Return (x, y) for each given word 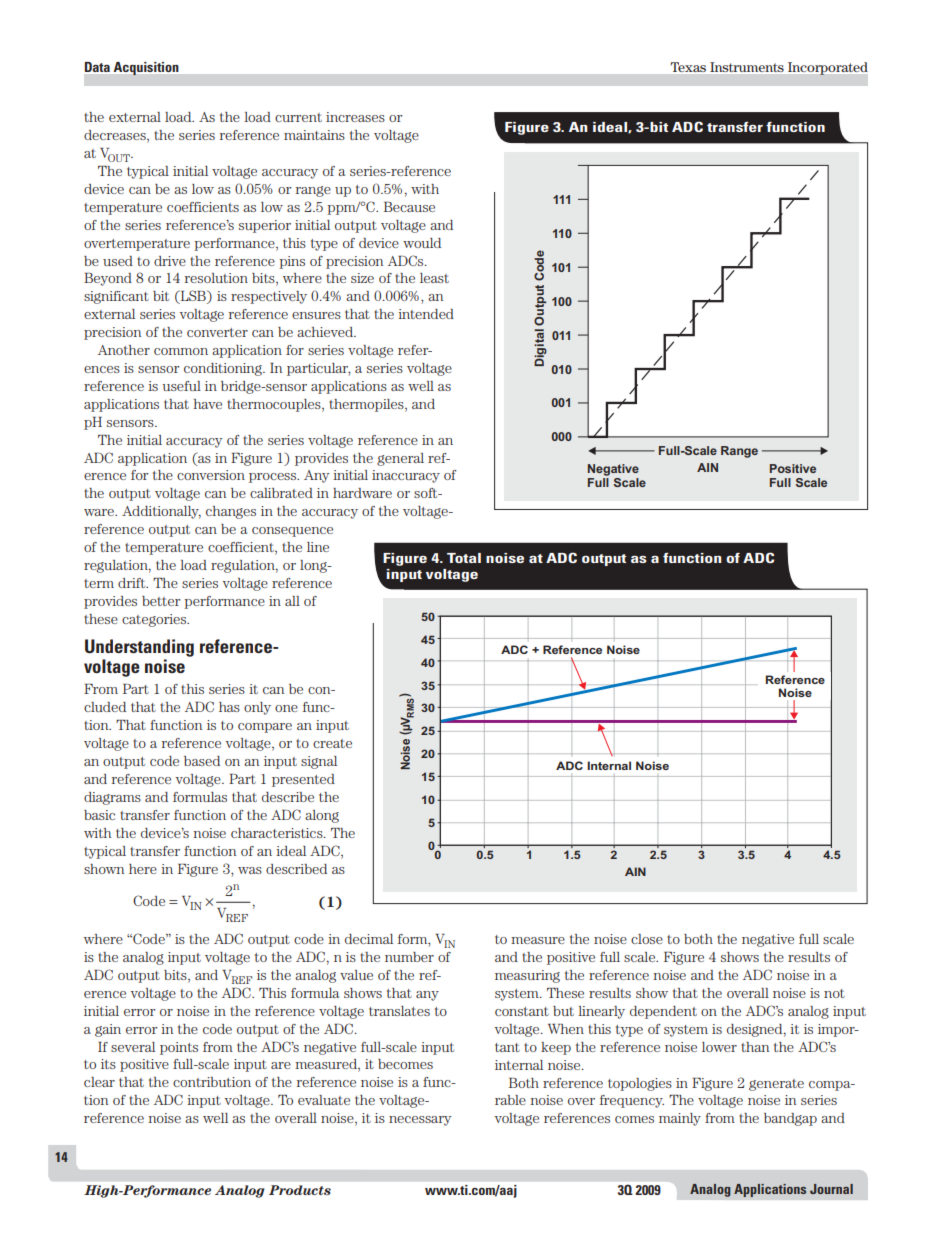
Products (300, 1190)
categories (155, 620)
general (400, 459)
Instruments (747, 67)
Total (464, 558)
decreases (116, 136)
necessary (420, 1121)
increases (355, 117)
